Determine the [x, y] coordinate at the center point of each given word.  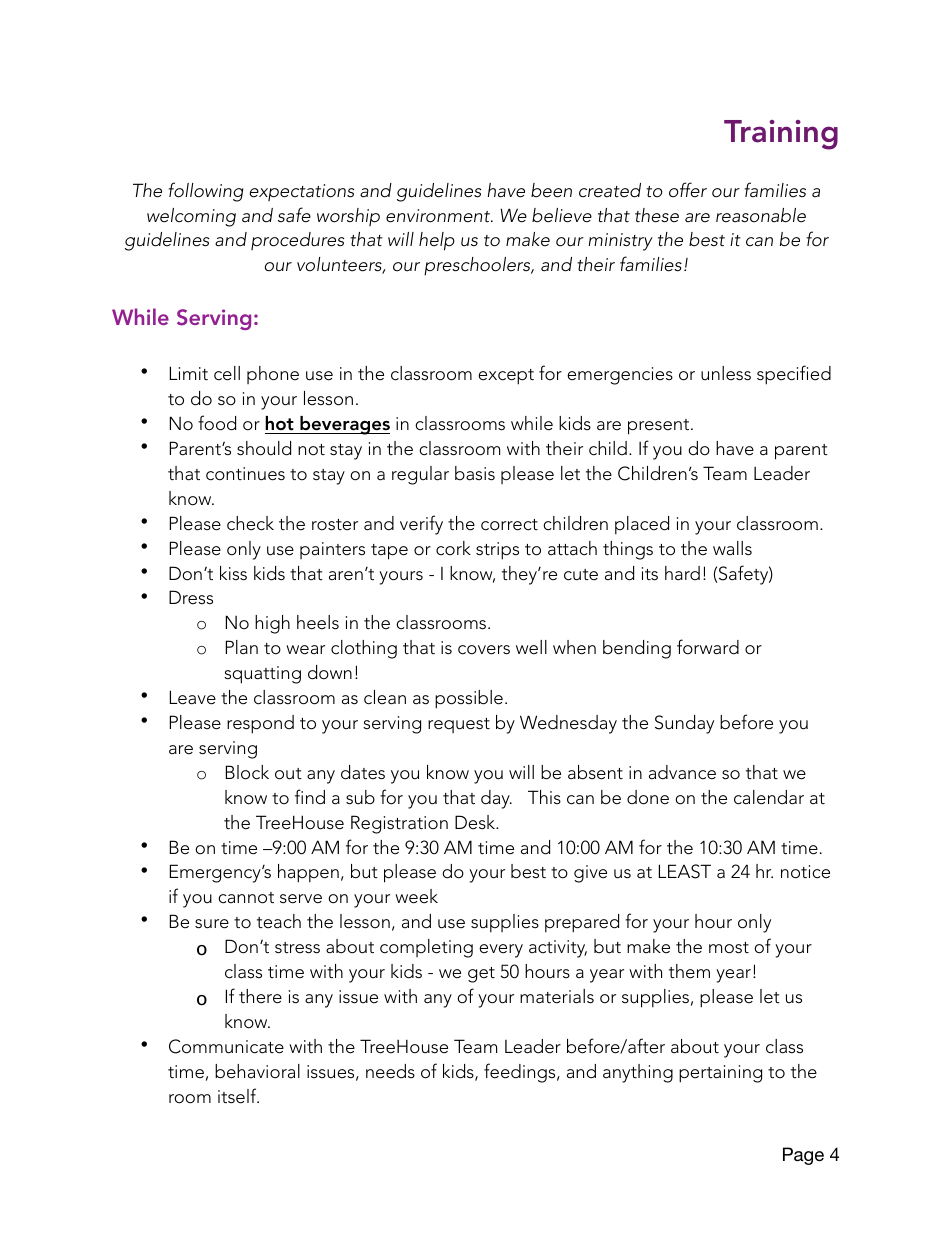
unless [726, 373]
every [501, 951]
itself [238, 1096]
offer [688, 190]
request [459, 725]
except [506, 377]
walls [732, 548]
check [250, 523]
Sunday [684, 724]
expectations [302, 192]
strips [497, 551]
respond [260, 724]
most [729, 948]
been [551, 190]
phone [273, 375]
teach [279, 921]
